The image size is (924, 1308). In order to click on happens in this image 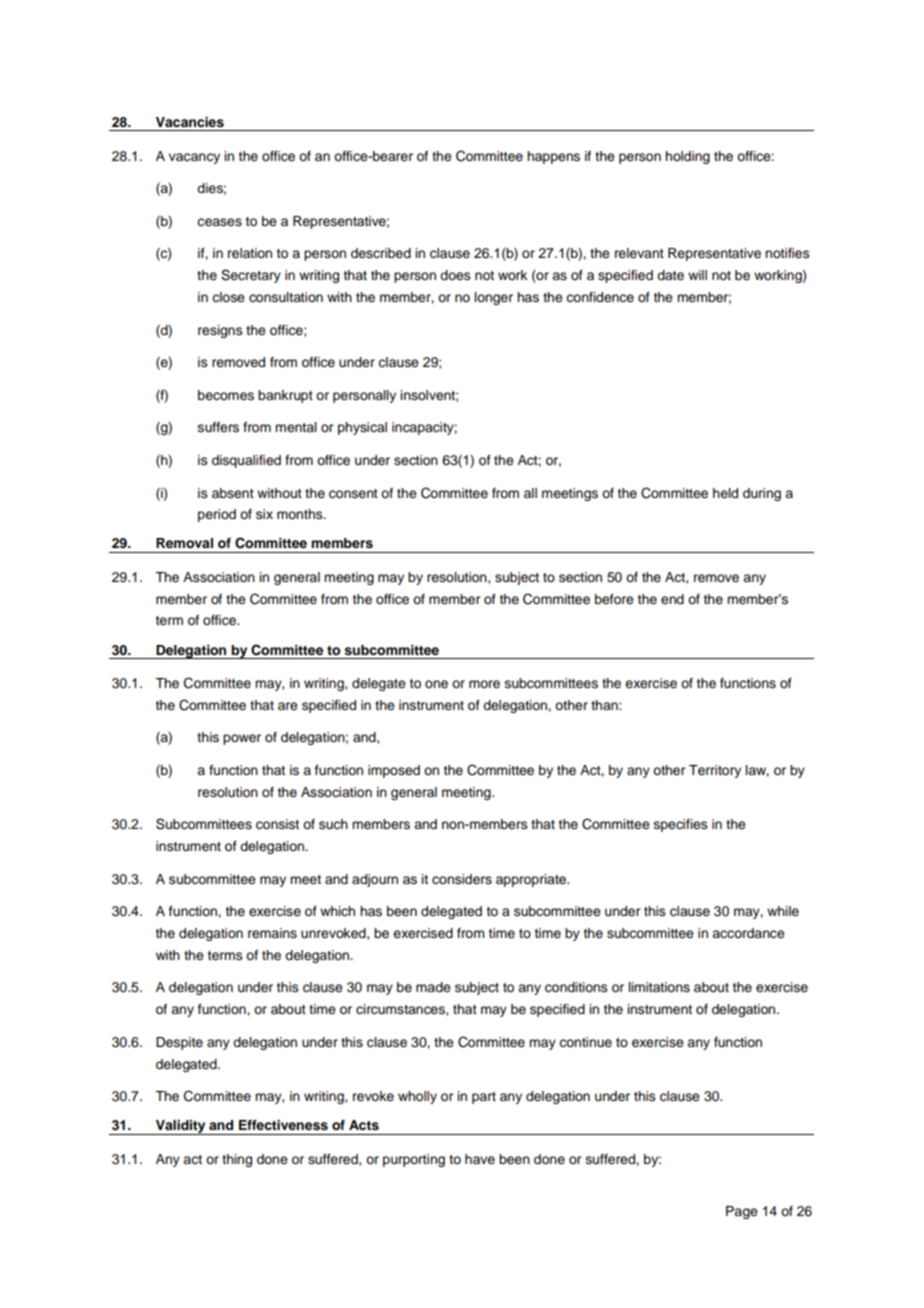, I will do `click(553, 157)`.
